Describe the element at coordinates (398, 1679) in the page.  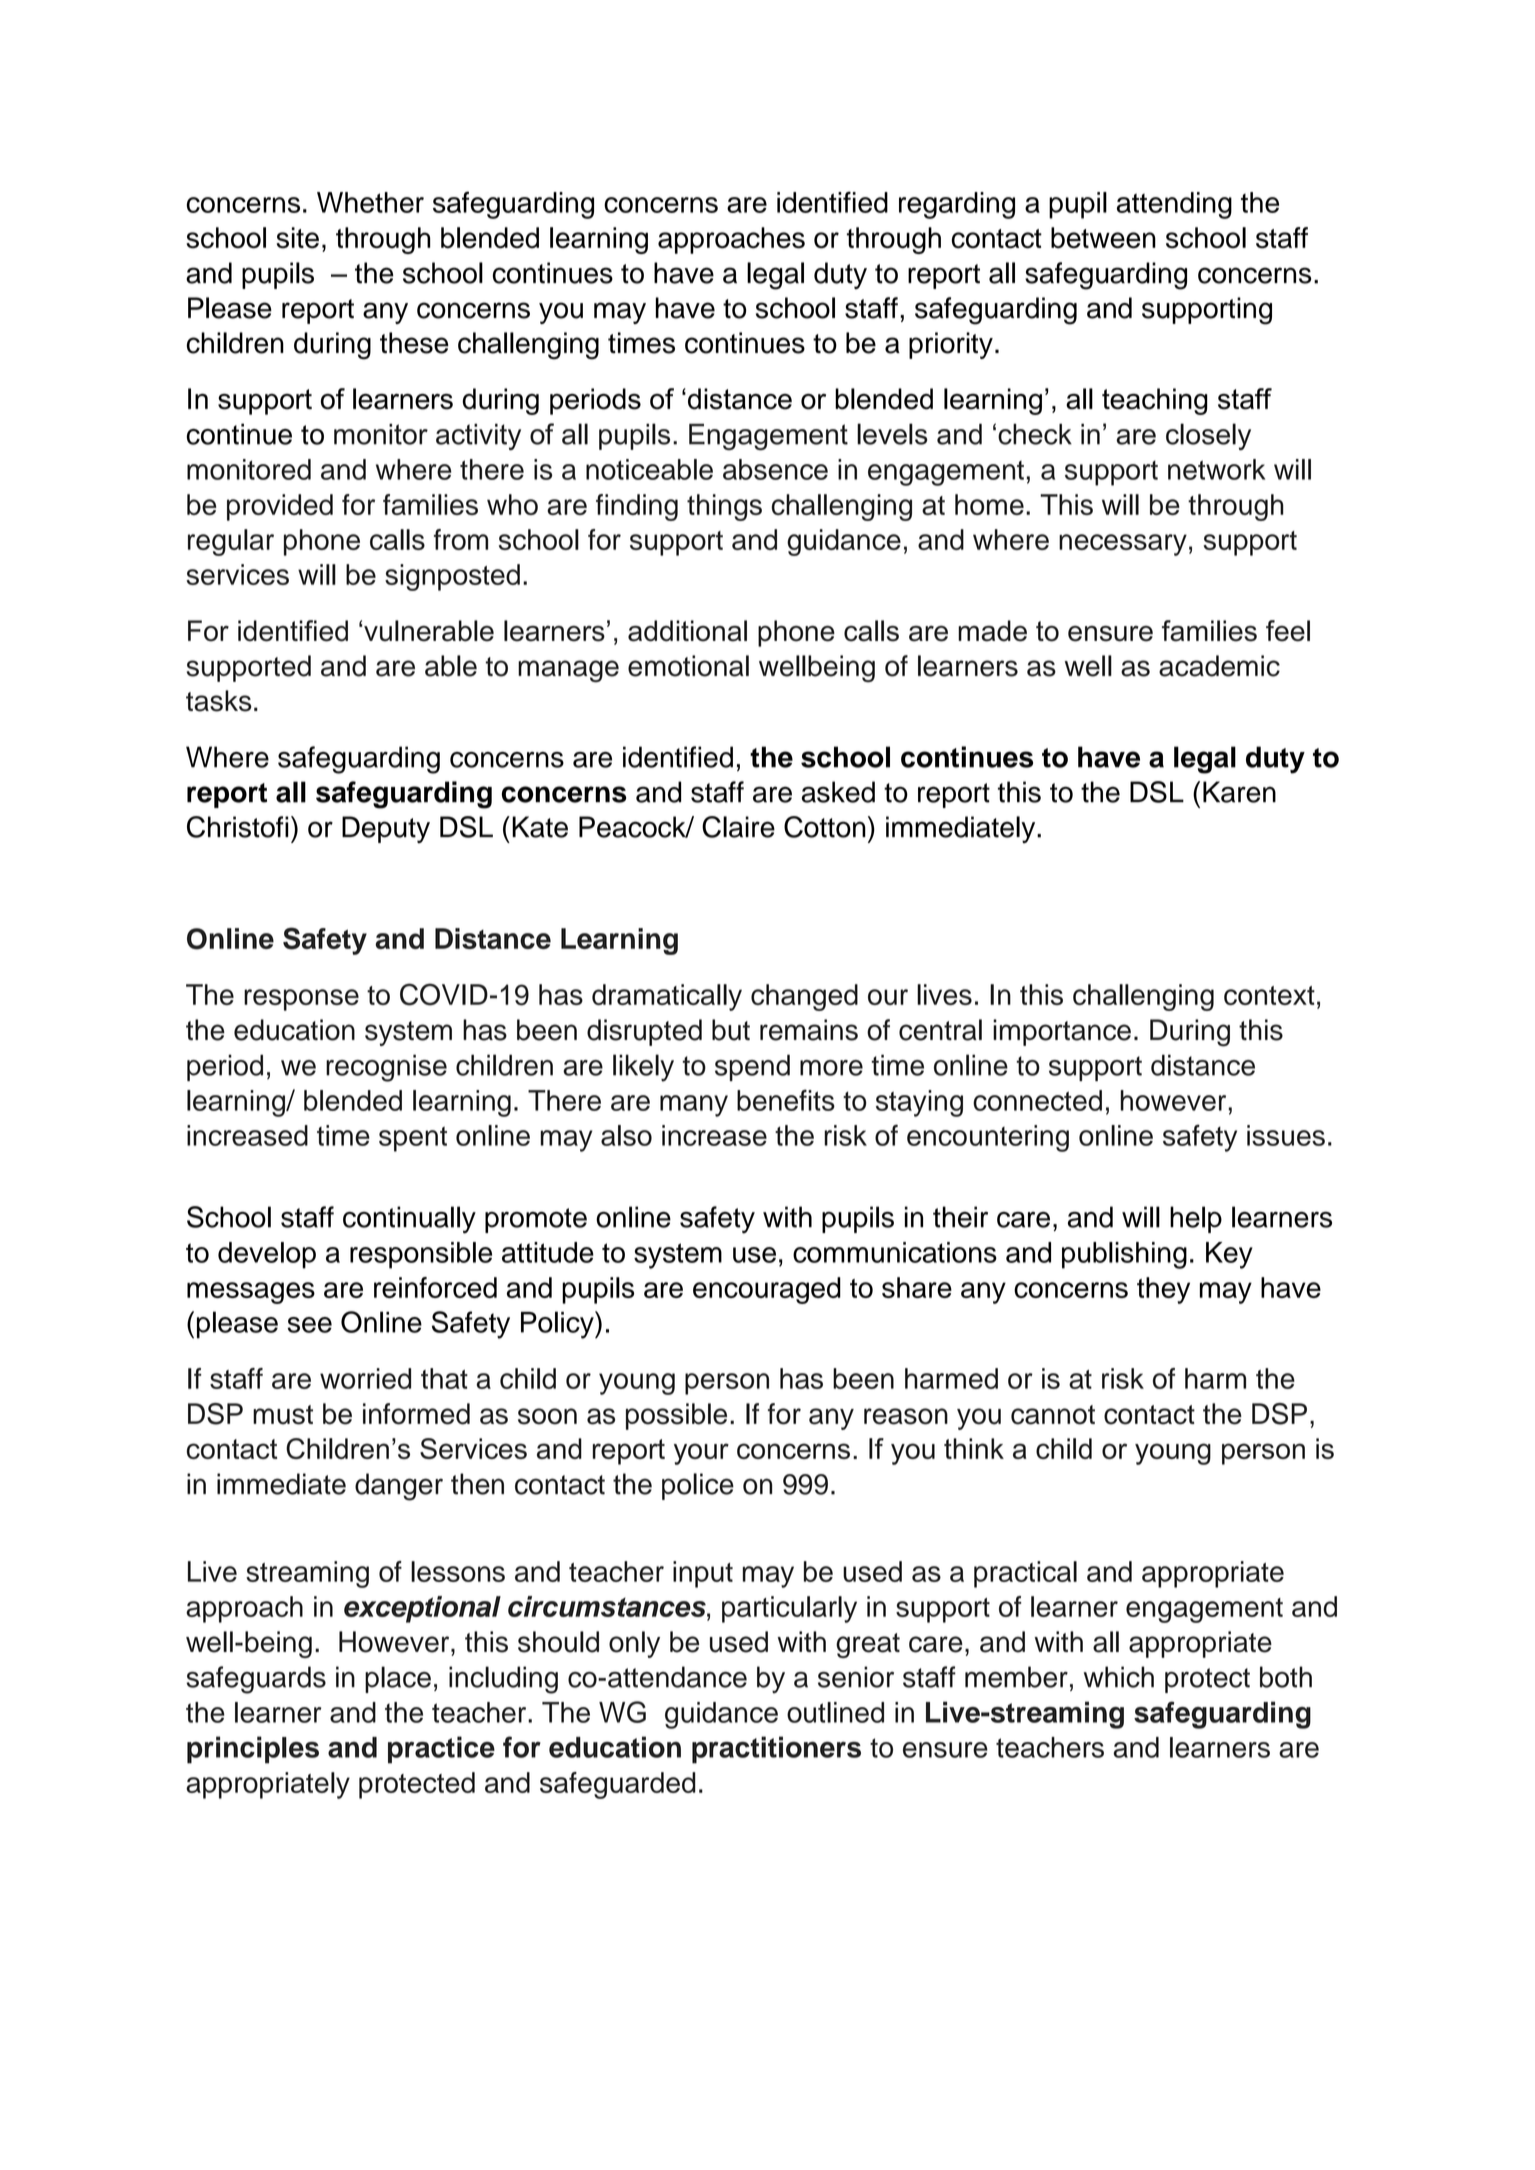
I see `place` at that location.
